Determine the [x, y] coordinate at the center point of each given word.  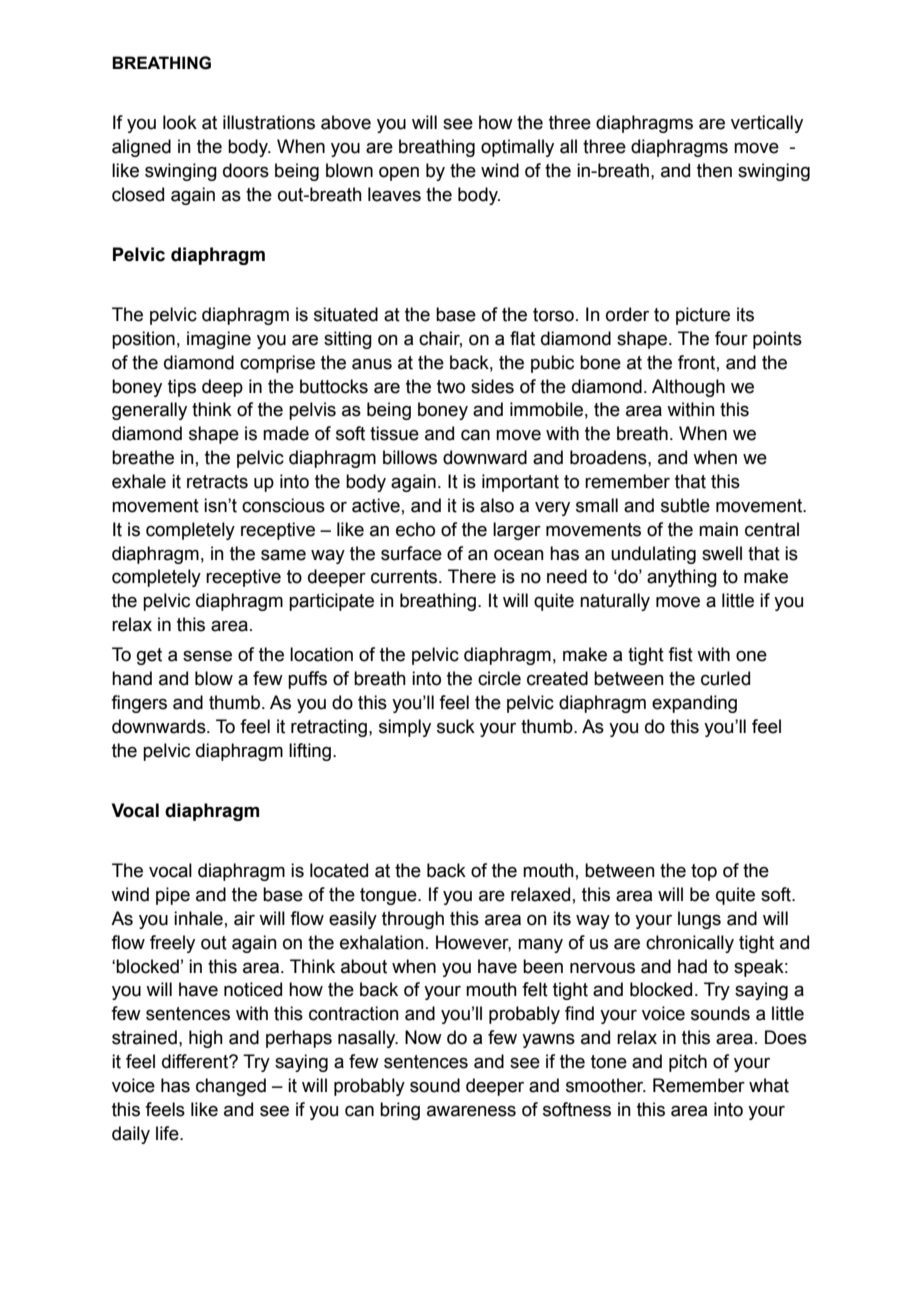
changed [231, 1087]
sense [207, 656]
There [472, 576]
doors [246, 170]
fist [680, 654]
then [714, 170]
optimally [517, 148]
